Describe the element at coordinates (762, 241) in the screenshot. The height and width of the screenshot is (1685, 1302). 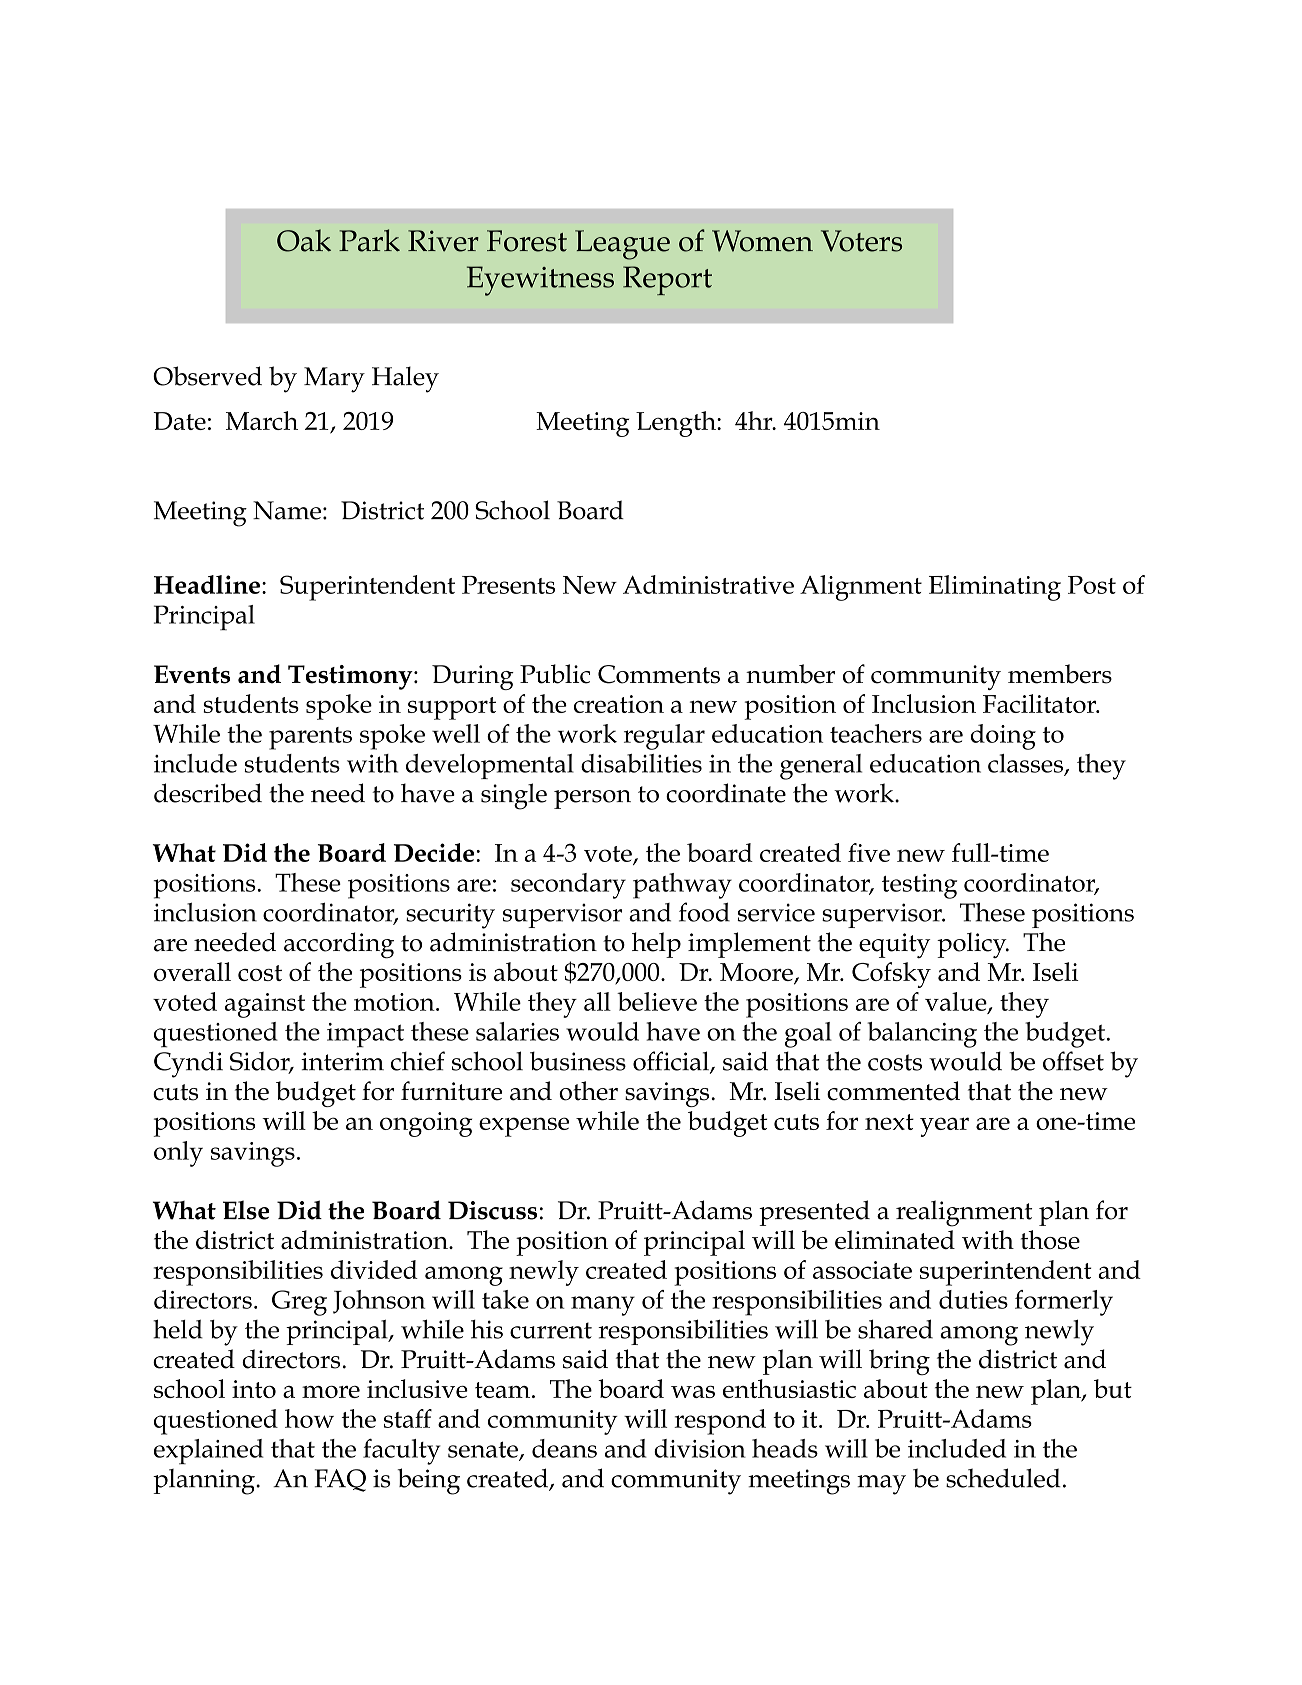
I see `Women` at that location.
